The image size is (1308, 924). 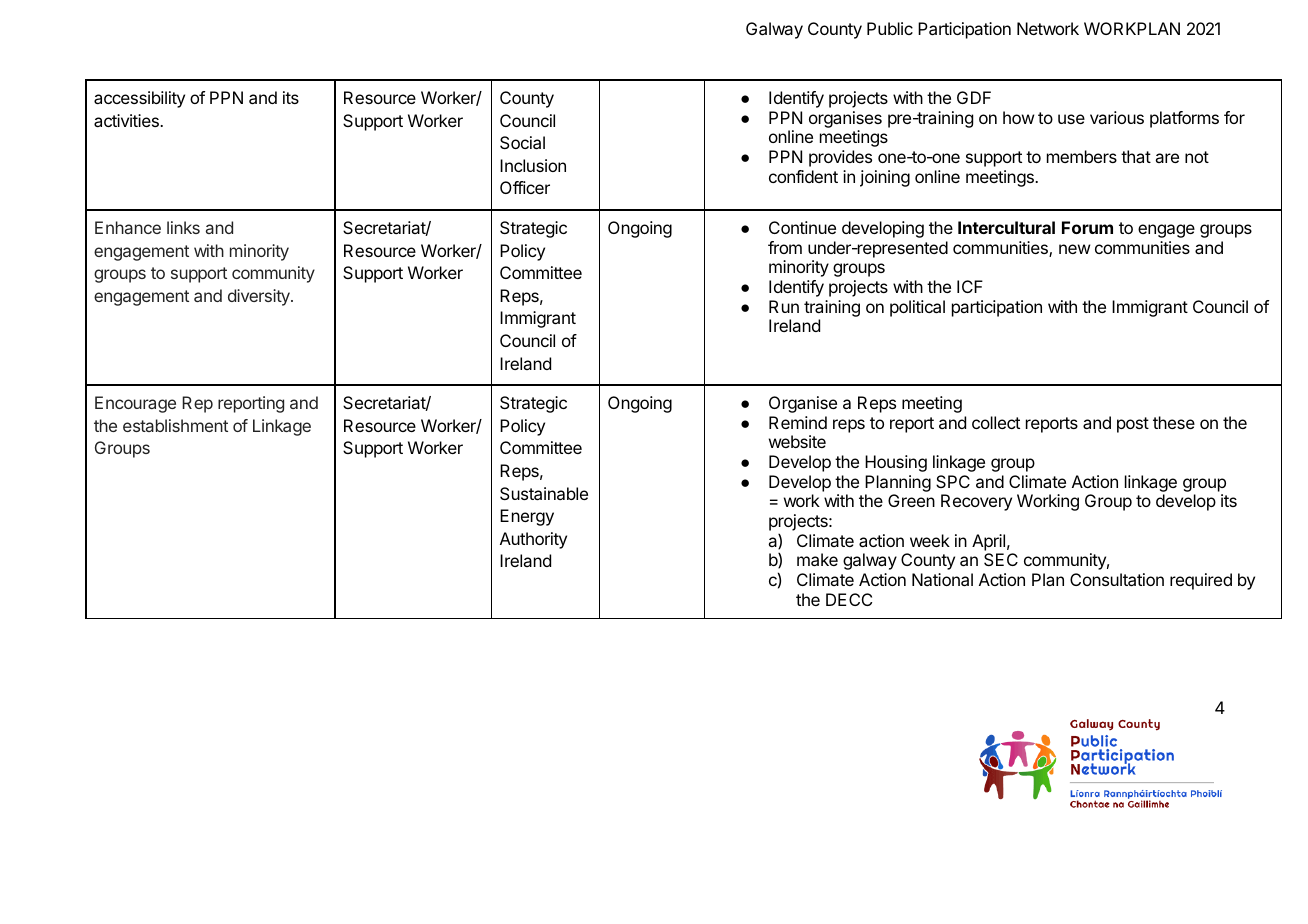 What do you see at coordinates (798, 422) in the page?
I see `Remind` at bounding box center [798, 422].
